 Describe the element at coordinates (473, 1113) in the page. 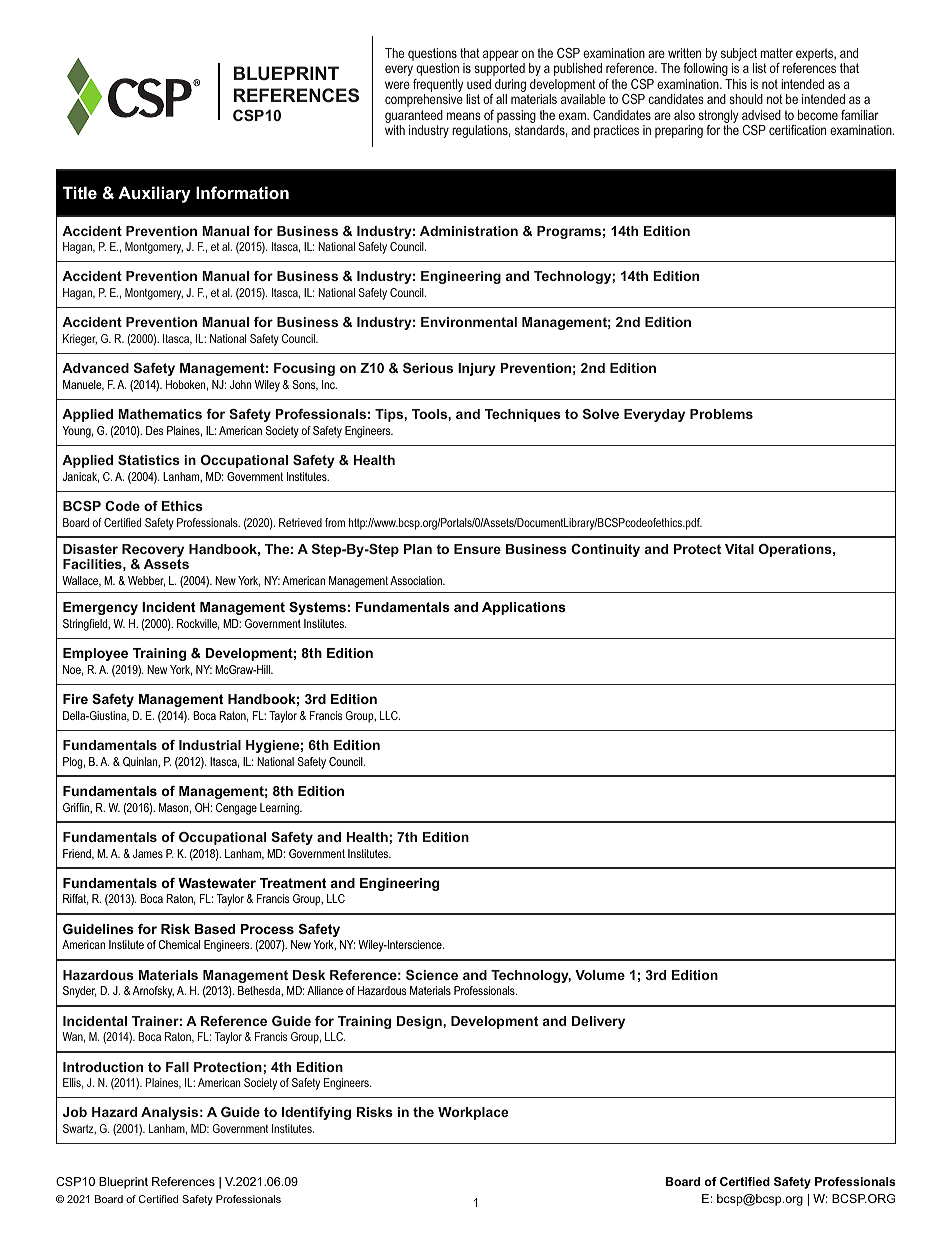

I see `Workplace` at that location.
